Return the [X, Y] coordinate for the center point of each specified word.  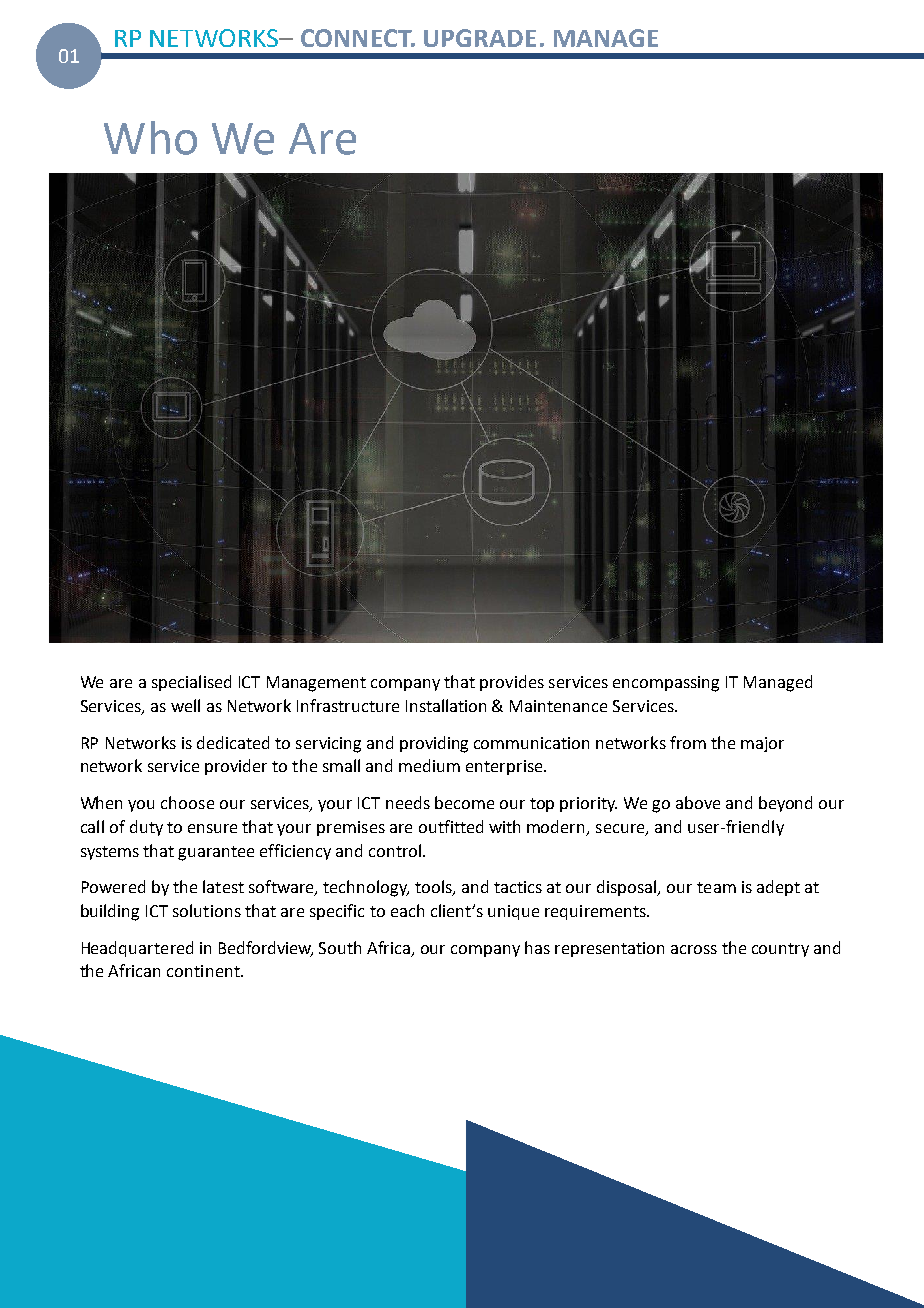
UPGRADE [480, 38]
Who [150, 138]
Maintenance [558, 706]
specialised [191, 683]
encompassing [666, 684]
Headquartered [137, 949]
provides [512, 683]
